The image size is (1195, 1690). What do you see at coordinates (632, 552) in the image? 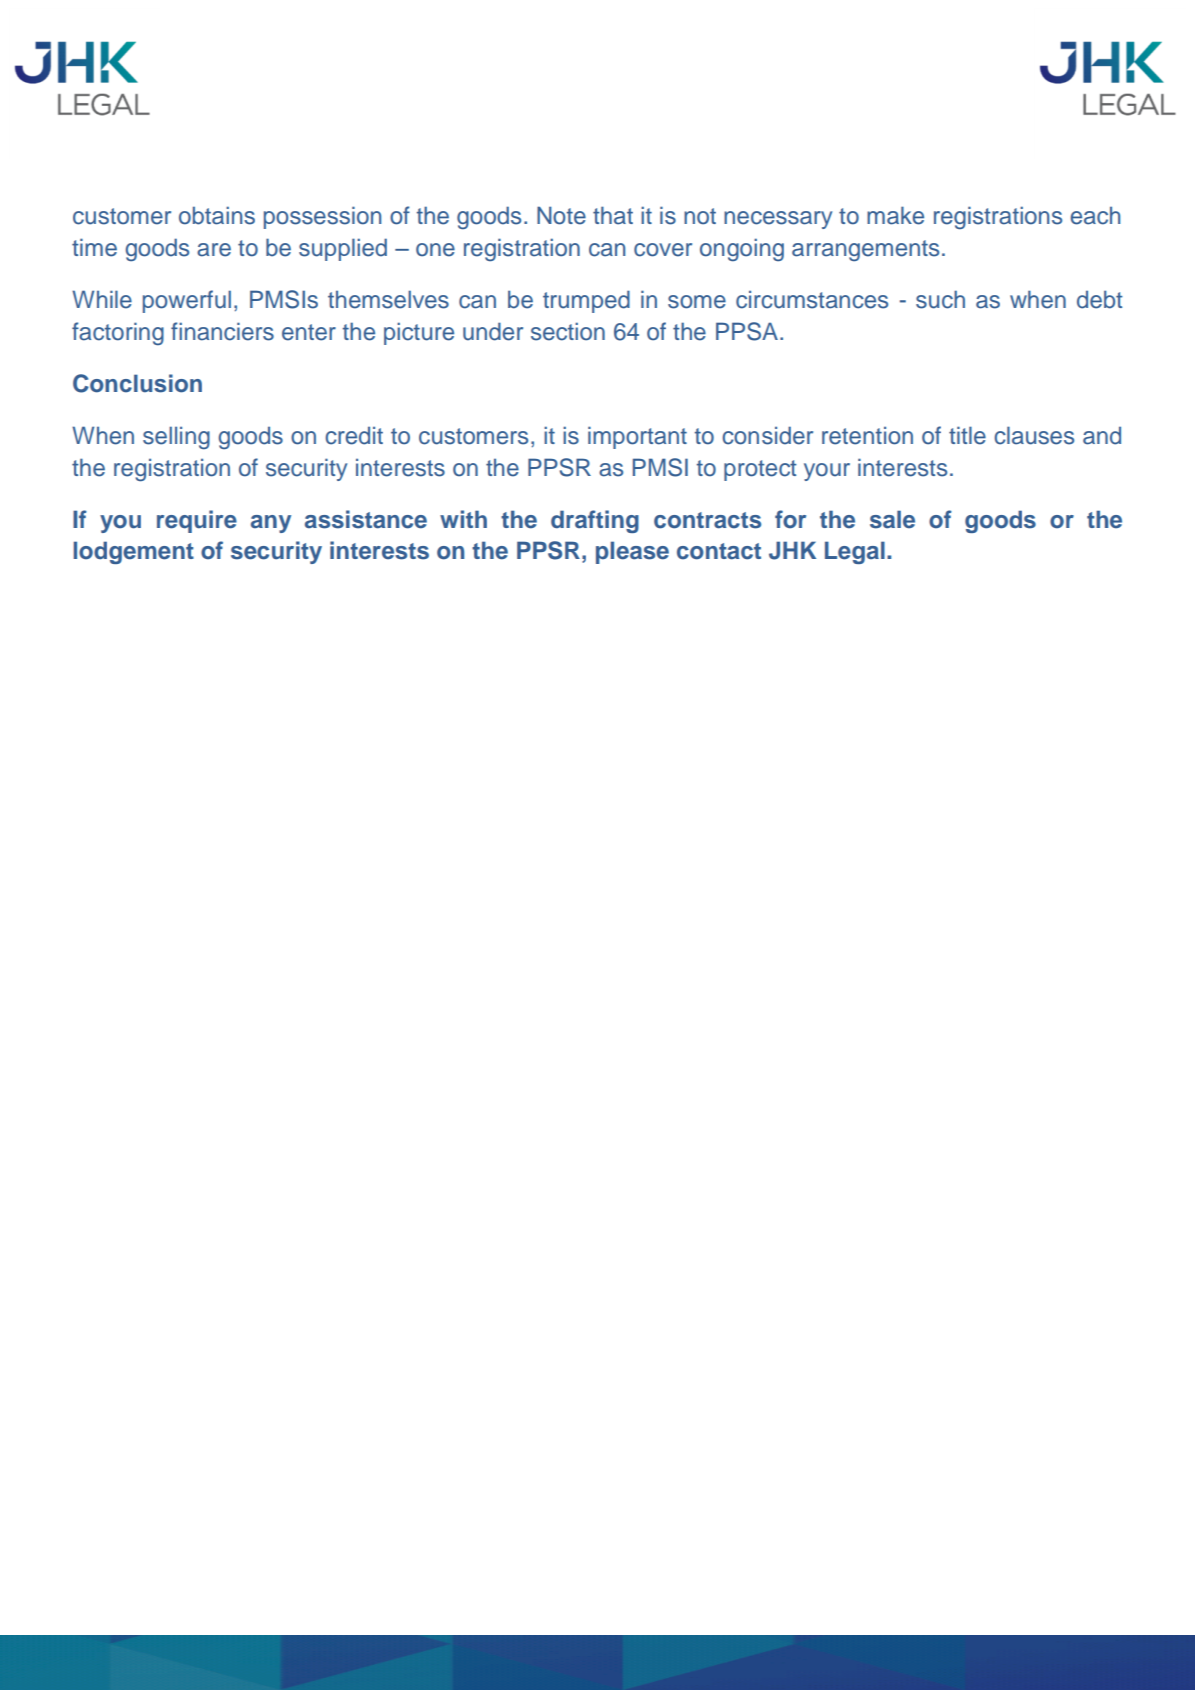
I see `please` at bounding box center [632, 552].
